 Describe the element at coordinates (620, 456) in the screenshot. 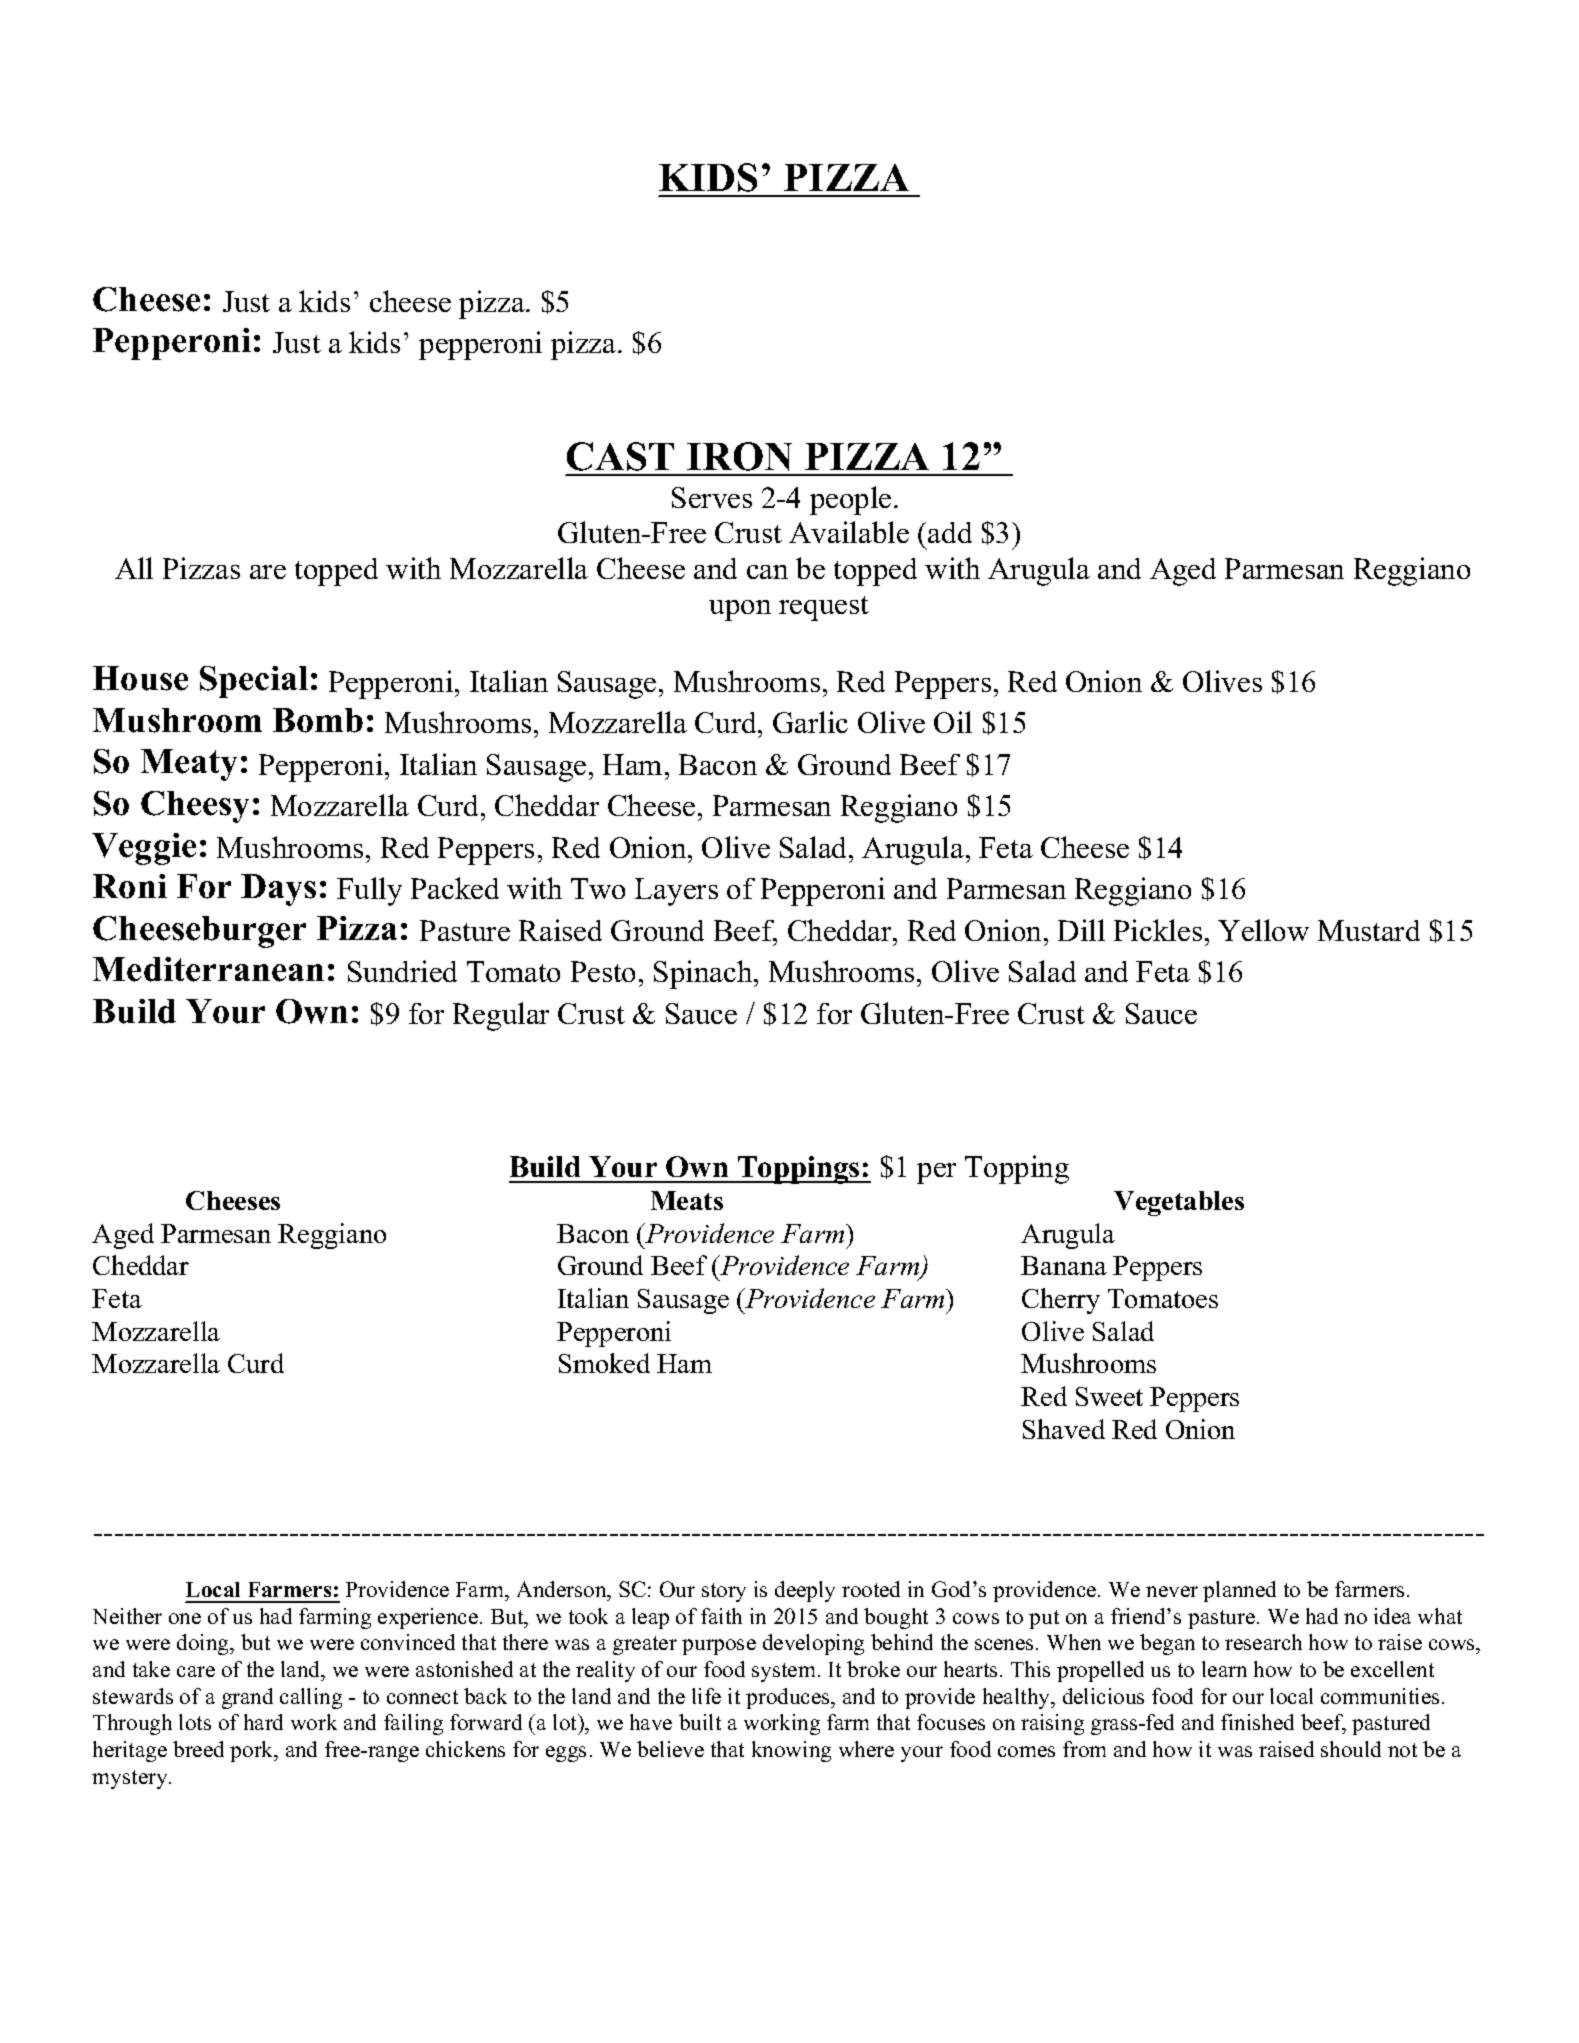

I see `CAST` at that location.
